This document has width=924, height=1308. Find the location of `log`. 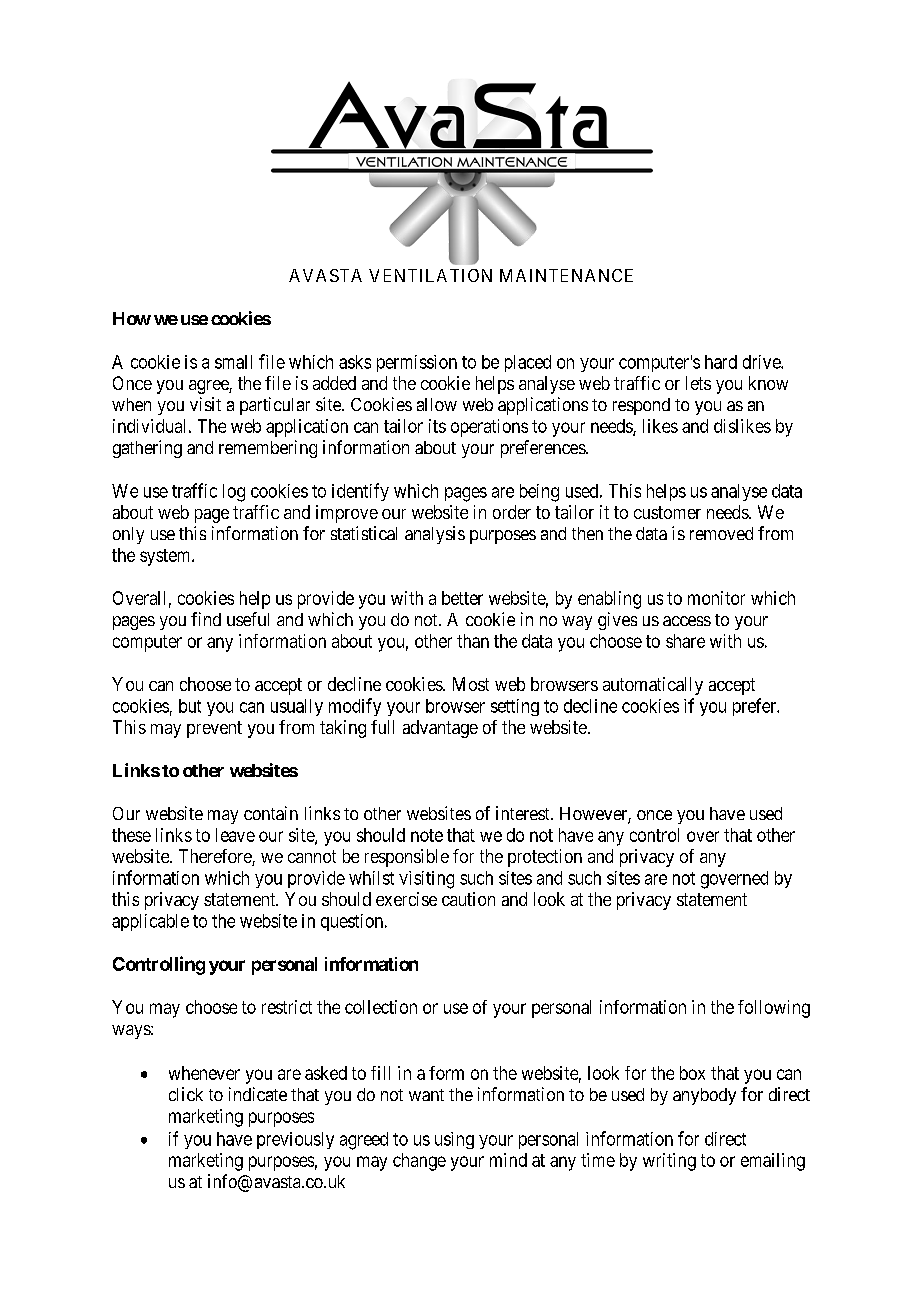

log is located at coordinates (234, 493).
